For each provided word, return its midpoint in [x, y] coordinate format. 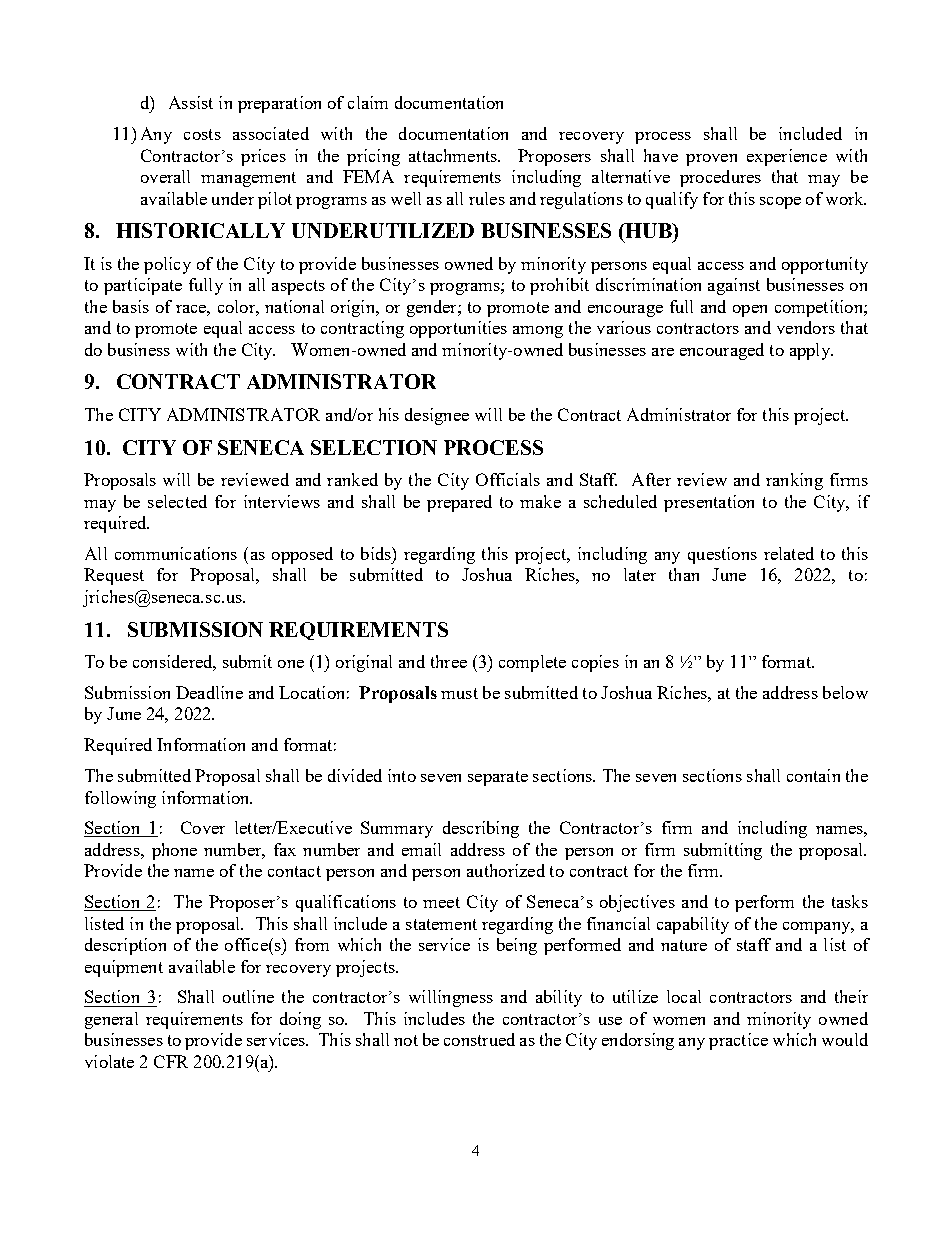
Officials [508, 479]
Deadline [209, 692]
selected [177, 501]
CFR [171, 1061]
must [459, 693]
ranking [794, 481]
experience [787, 157]
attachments [454, 155]
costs [202, 134]
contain [813, 775]
